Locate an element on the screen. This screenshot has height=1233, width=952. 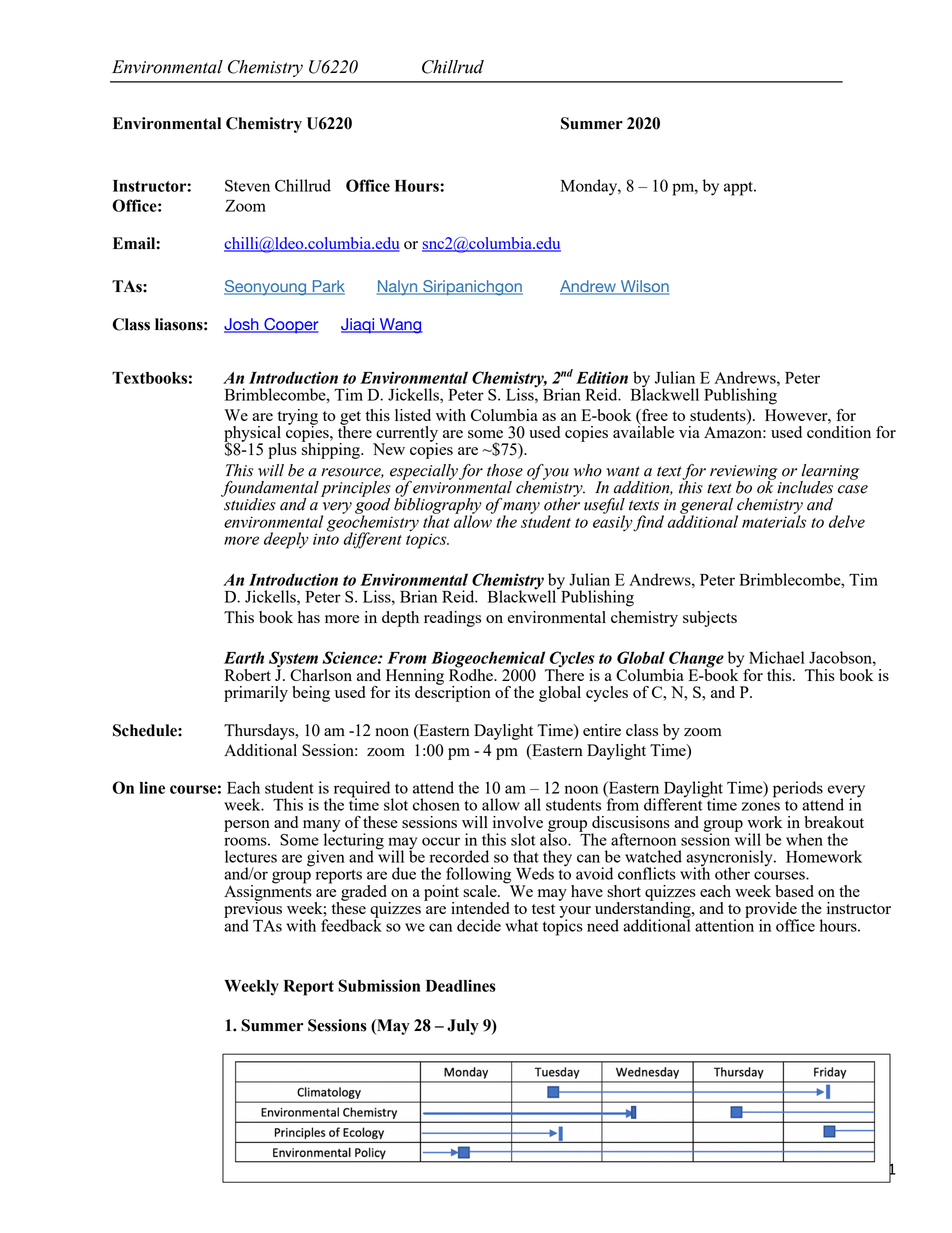
periods is located at coordinates (798, 789).
